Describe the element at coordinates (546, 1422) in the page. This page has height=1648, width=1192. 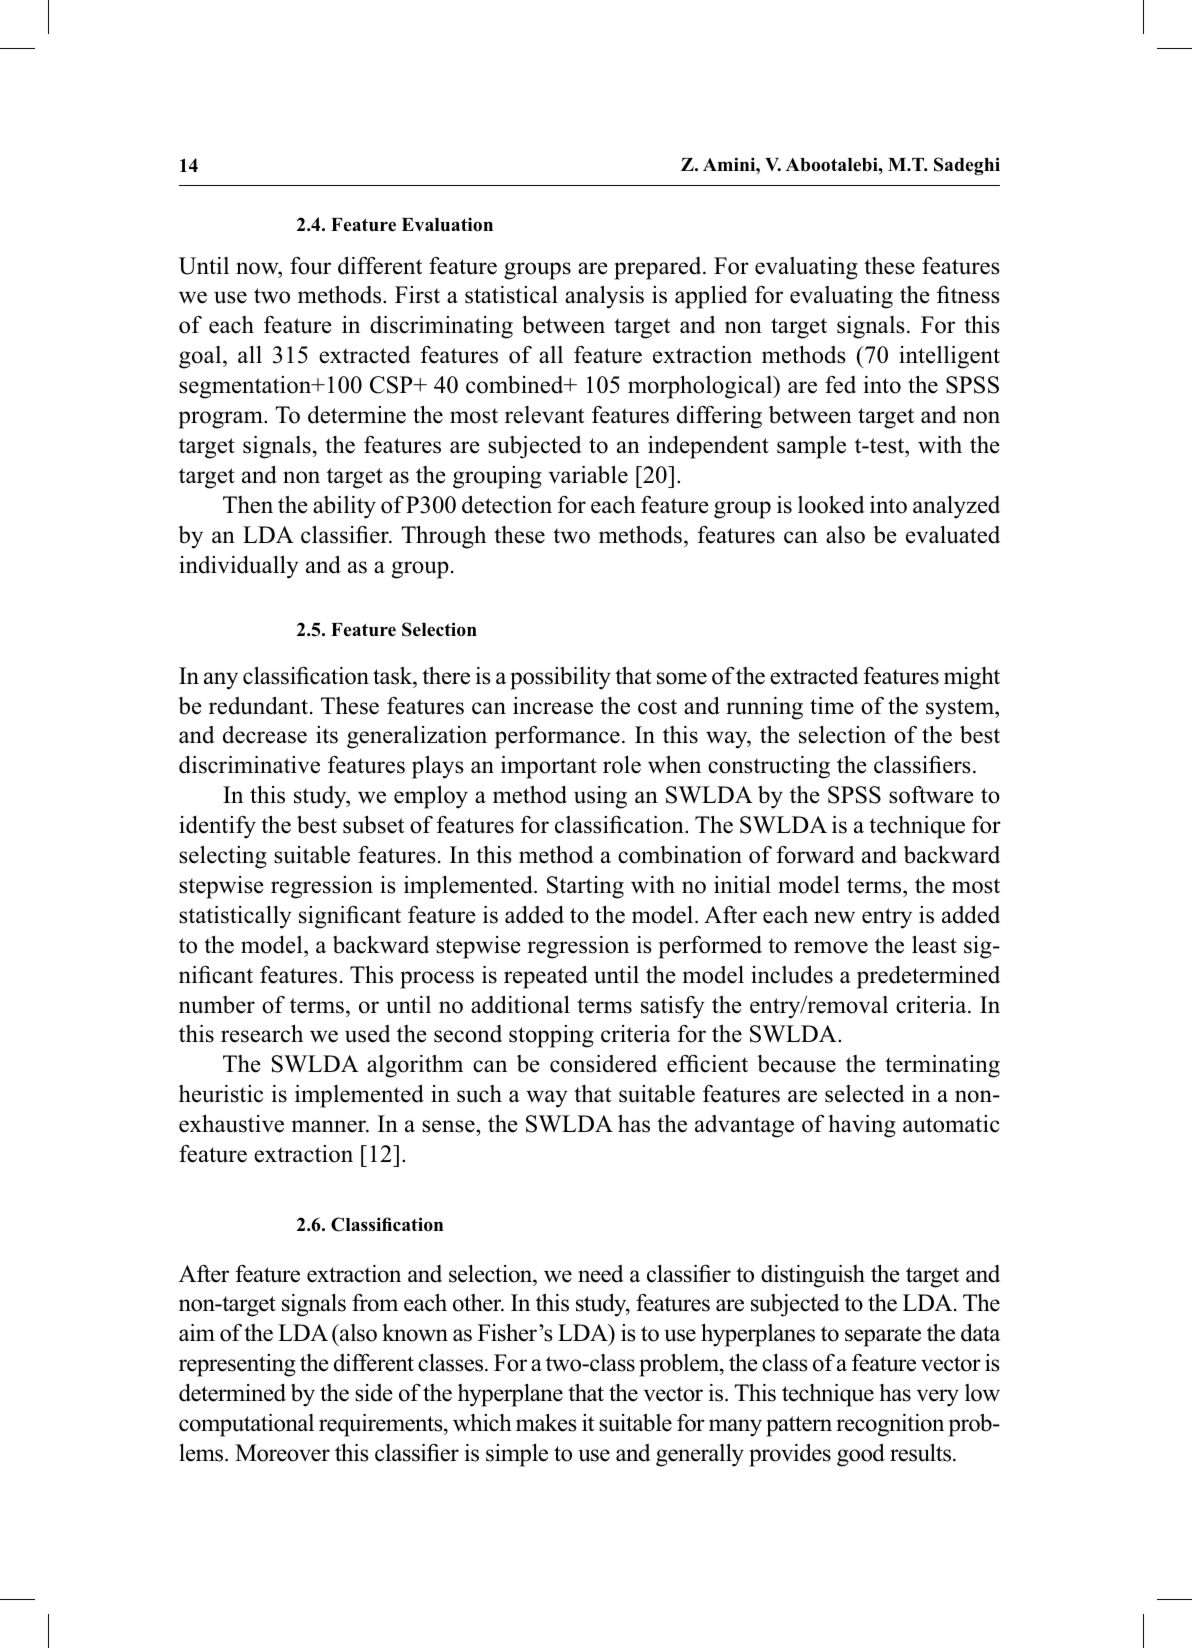
I see `makes` at that location.
